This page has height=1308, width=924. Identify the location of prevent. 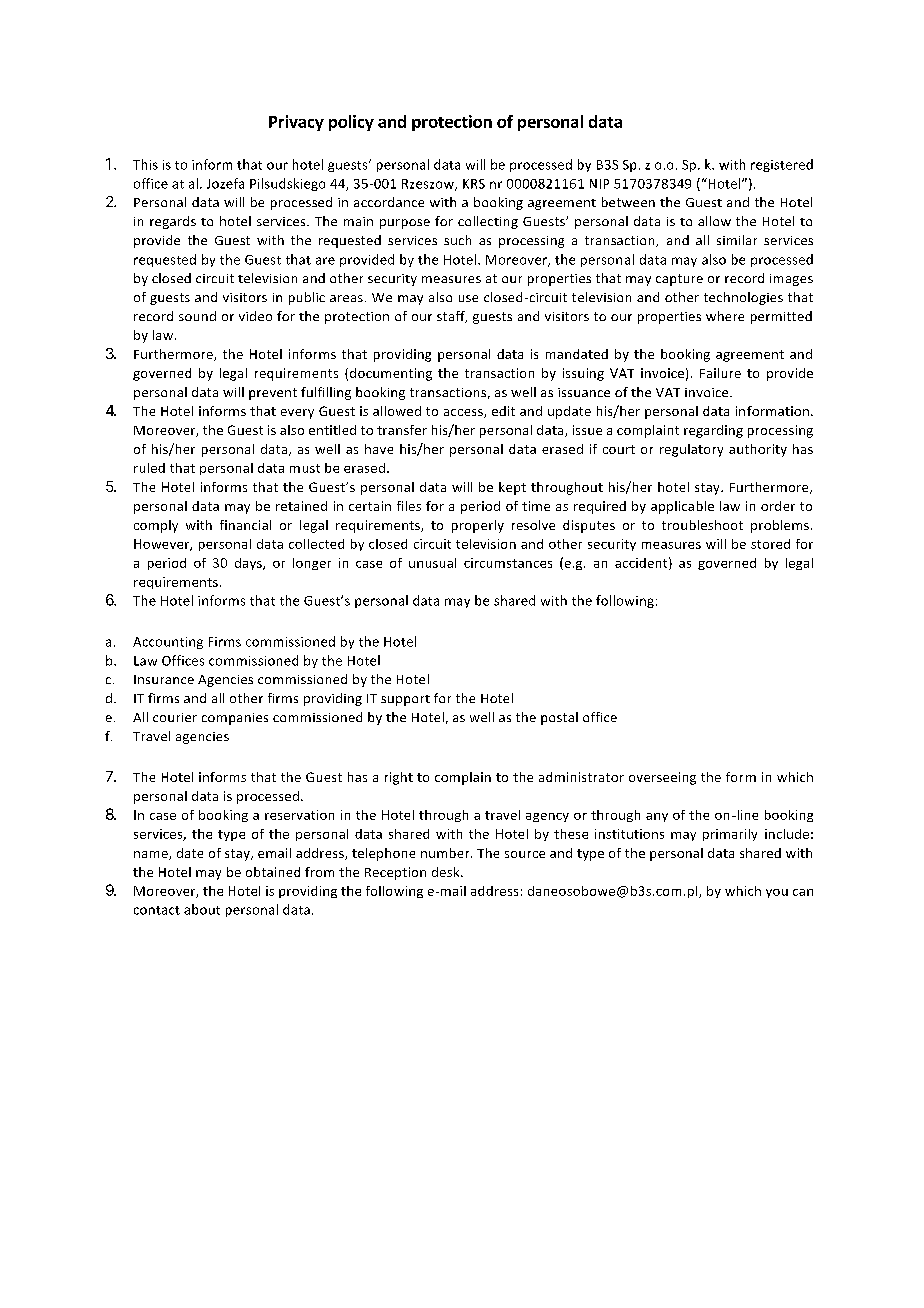
(273, 394).
